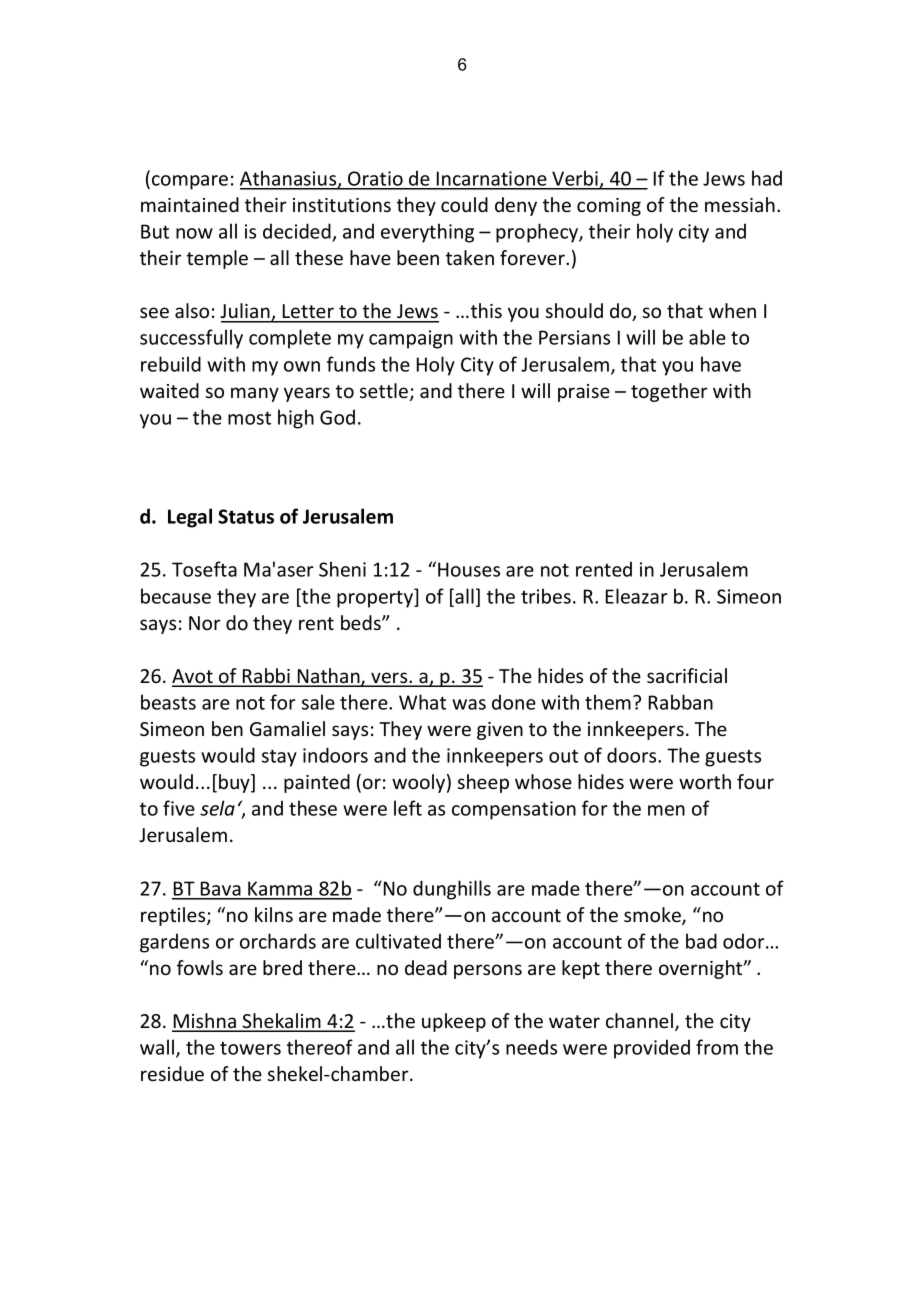  I want to click on towers, so click(250, 1048).
